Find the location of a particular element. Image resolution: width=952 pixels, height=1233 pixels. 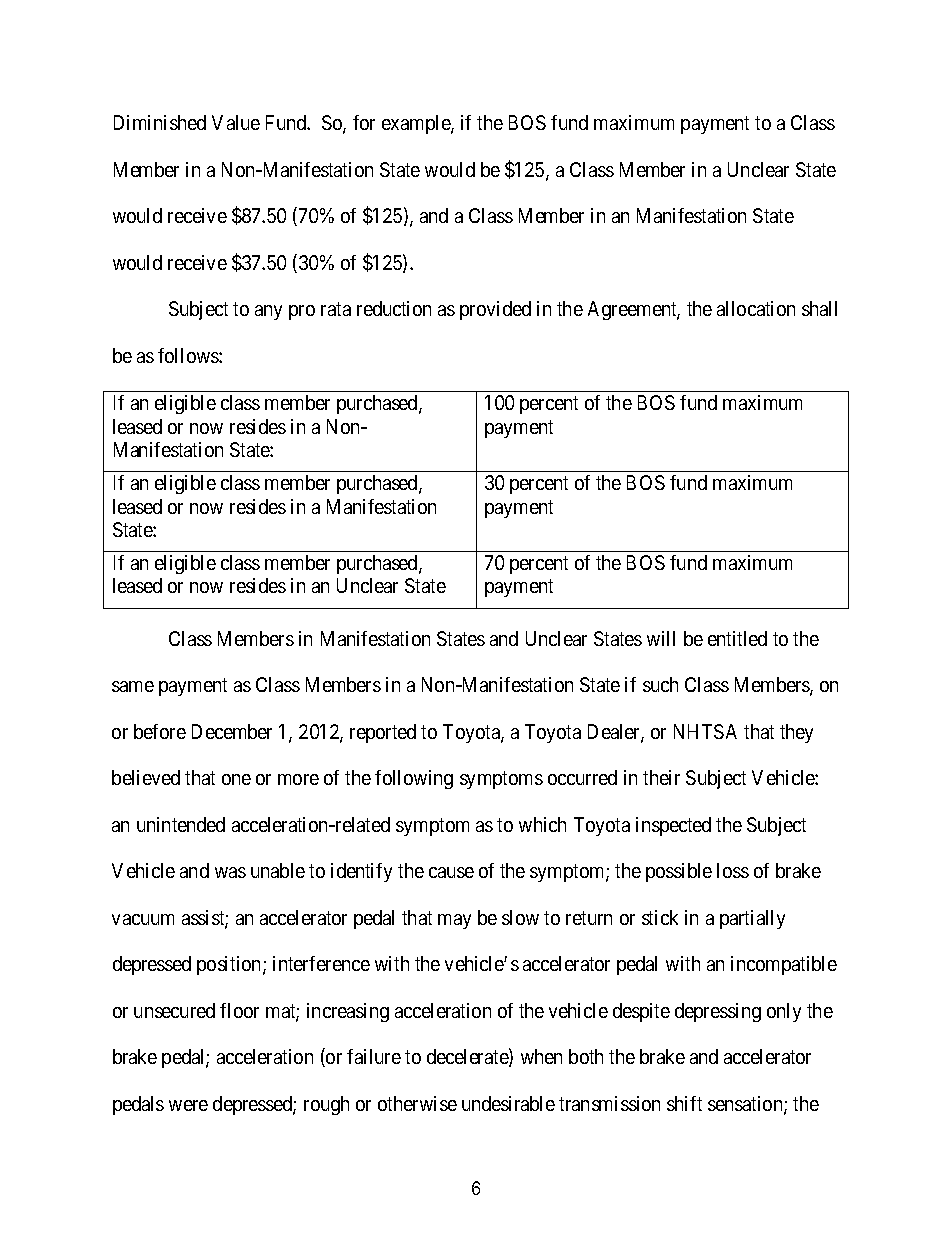

was is located at coordinates (230, 872).
